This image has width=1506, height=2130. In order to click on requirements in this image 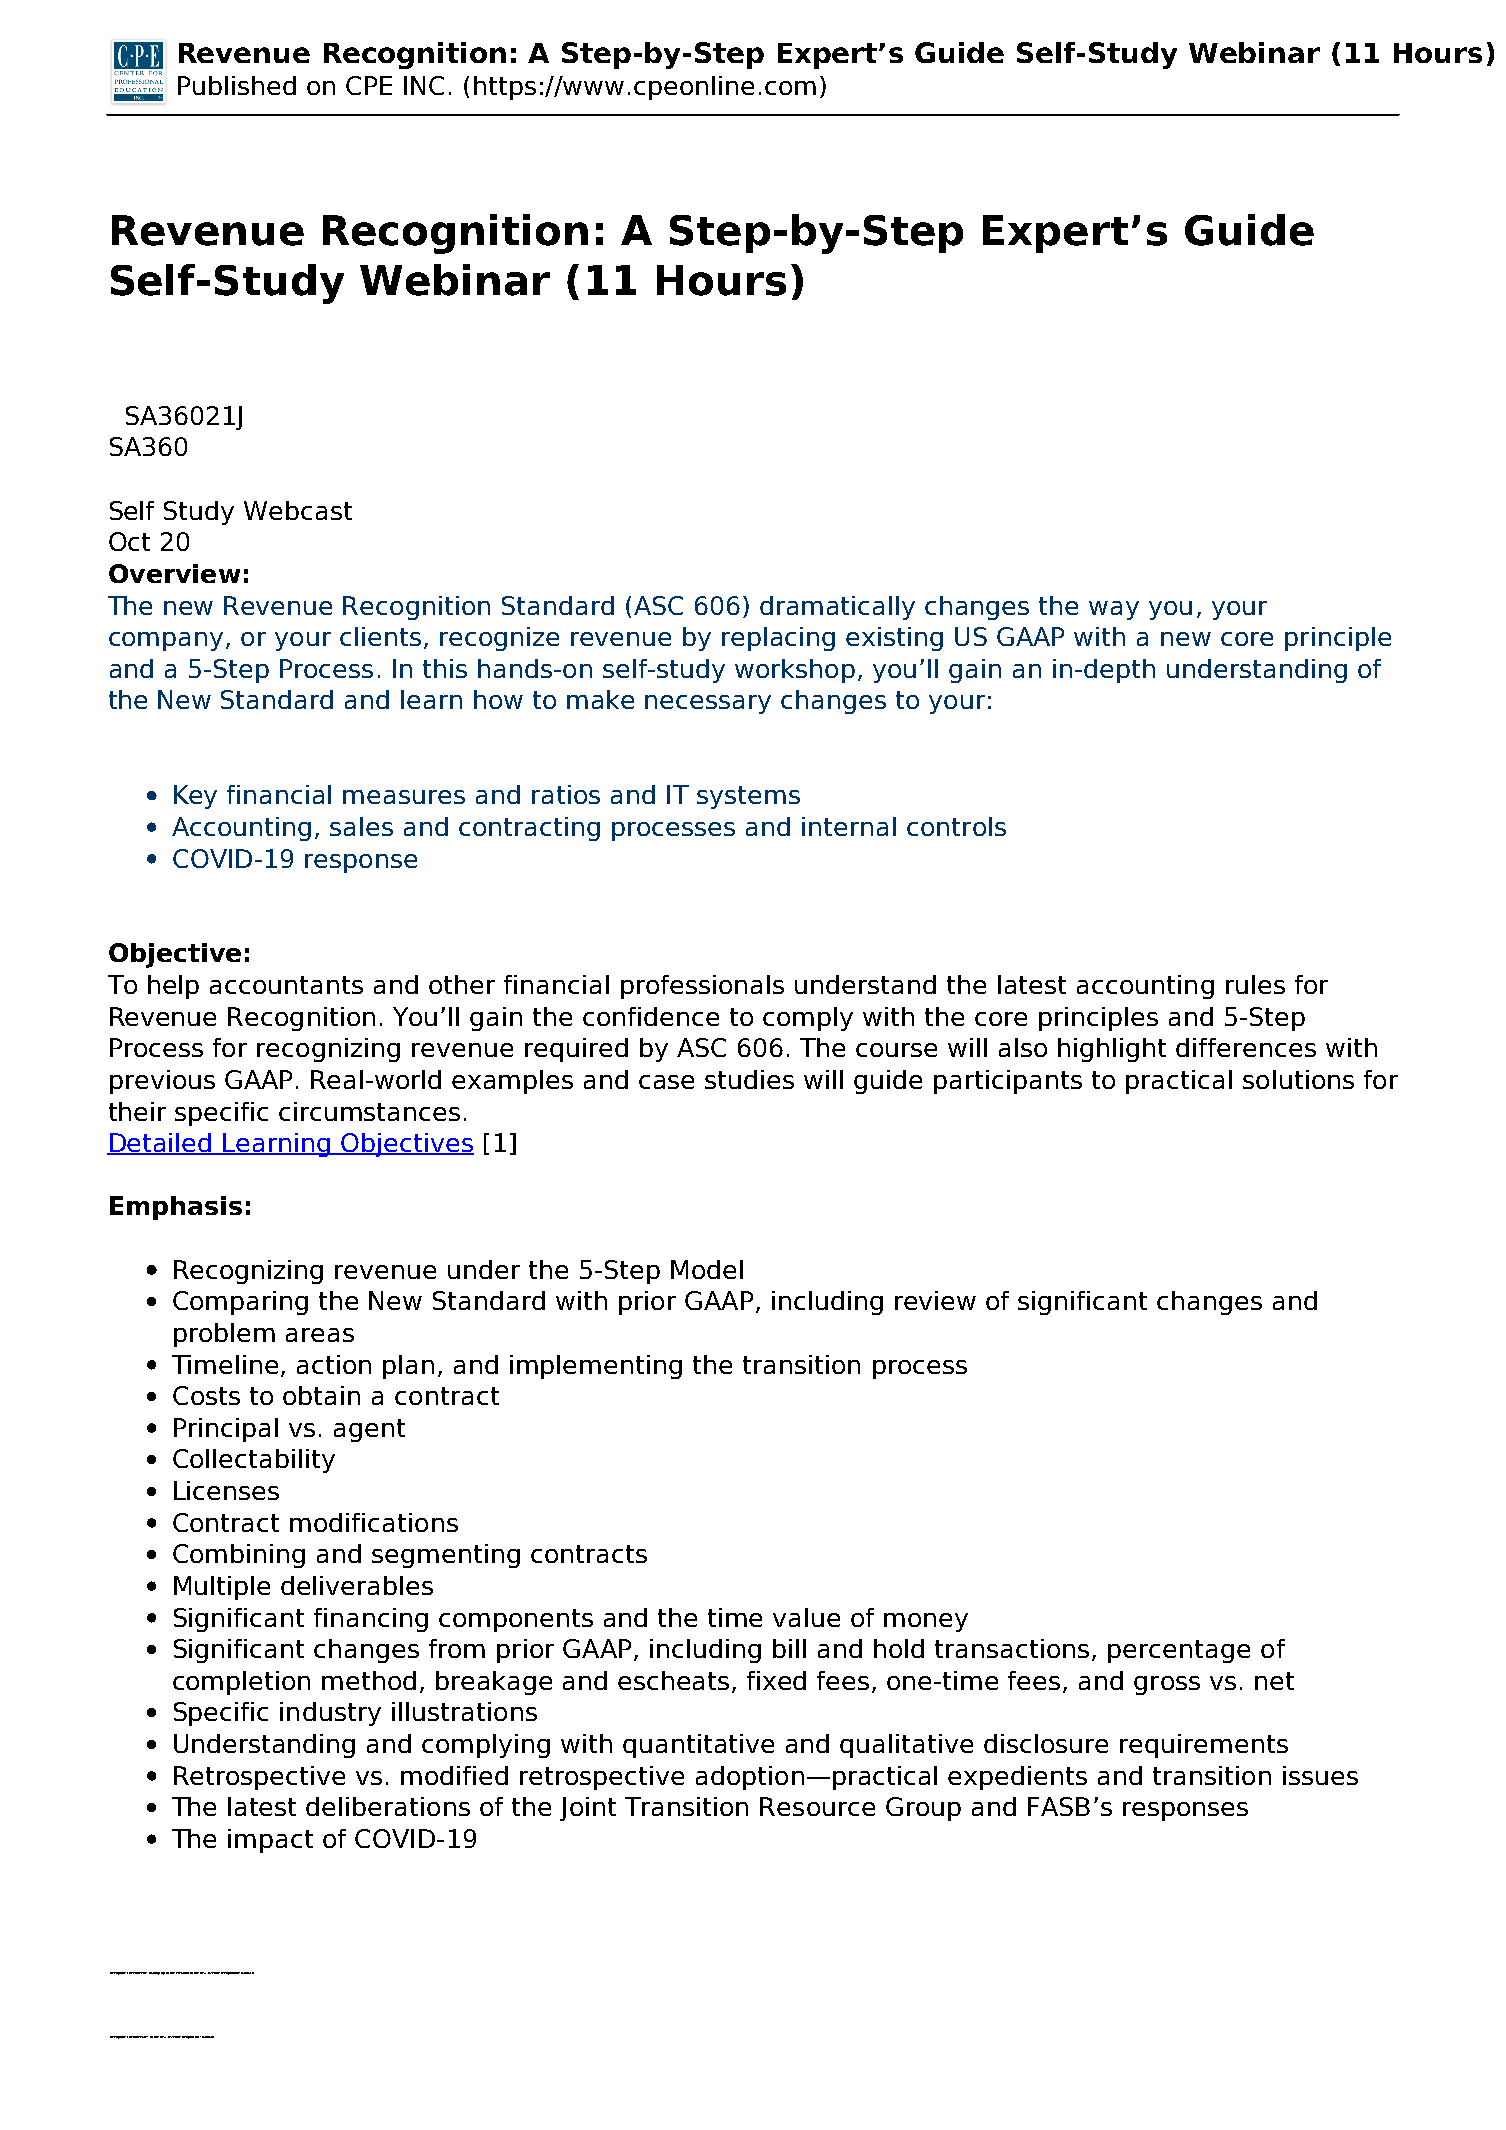, I will do `click(1204, 1746)`.
